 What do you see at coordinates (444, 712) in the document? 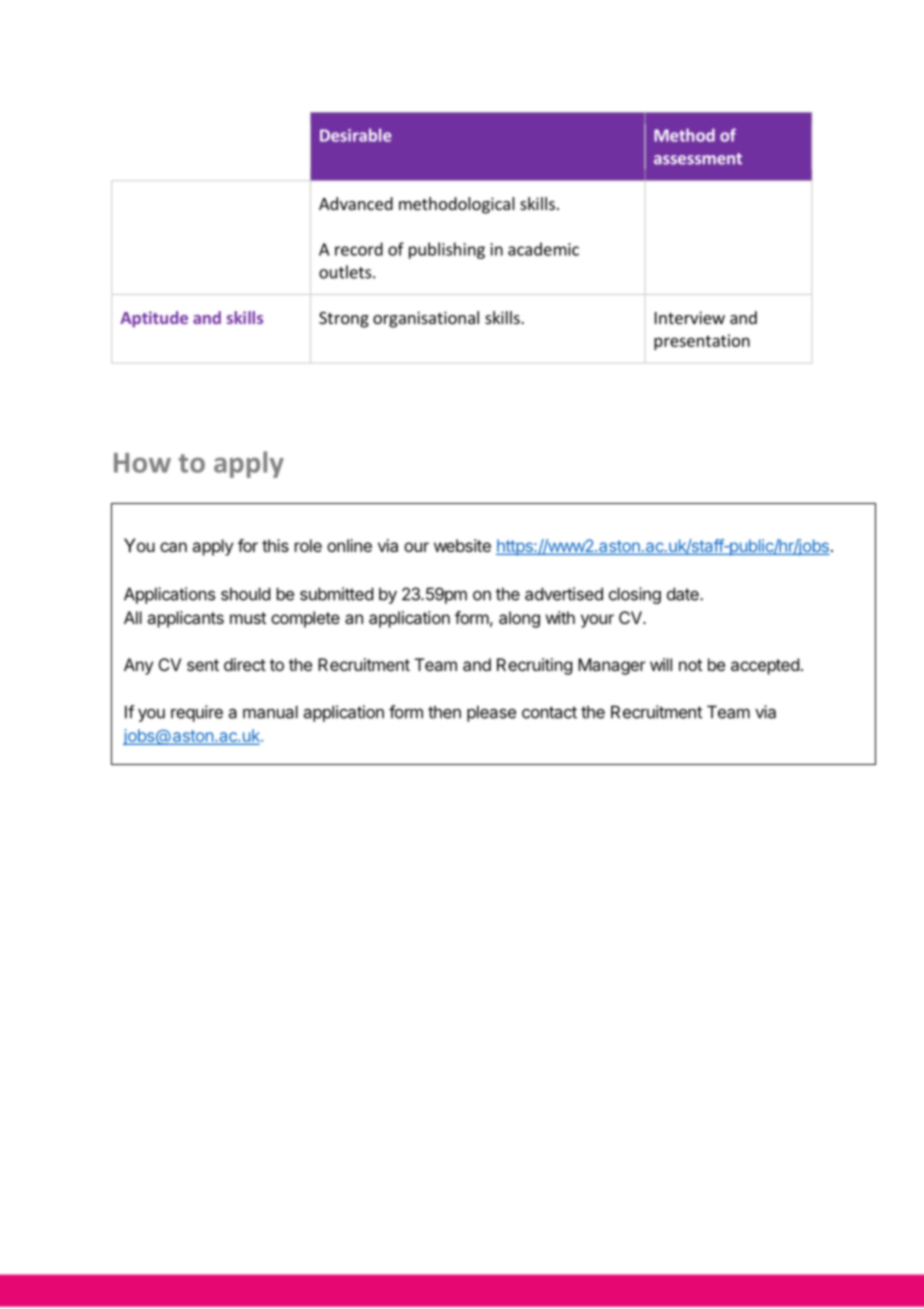
I see `then` at bounding box center [444, 712].
